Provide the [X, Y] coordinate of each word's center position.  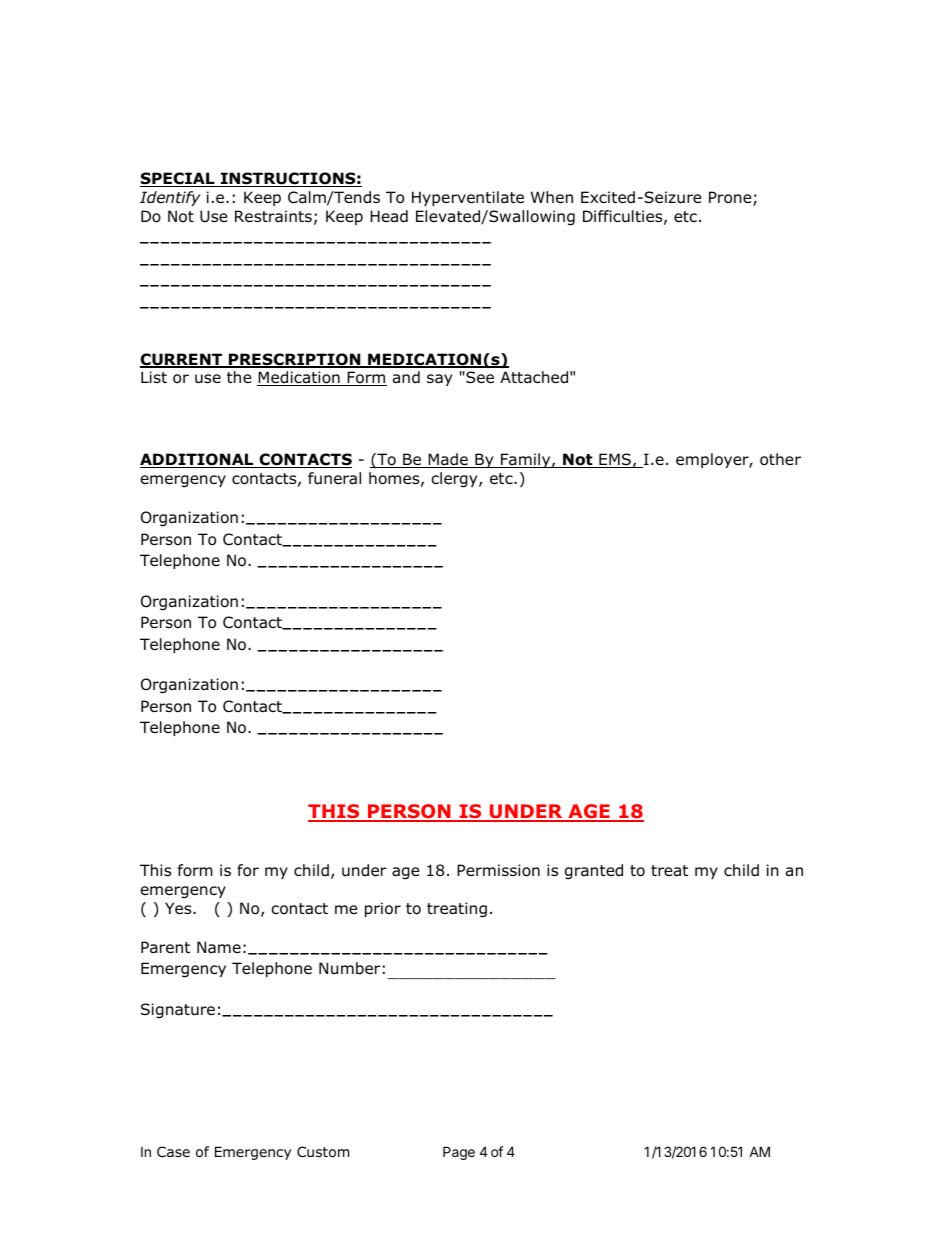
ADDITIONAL [198, 460]
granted [594, 871]
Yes [179, 908]
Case [173, 1151]
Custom [323, 1152]
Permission [498, 870]
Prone [731, 198]
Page [459, 1153]
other [780, 459]
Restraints [273, 216]
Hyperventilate [468, 198]
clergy [456, 479]
